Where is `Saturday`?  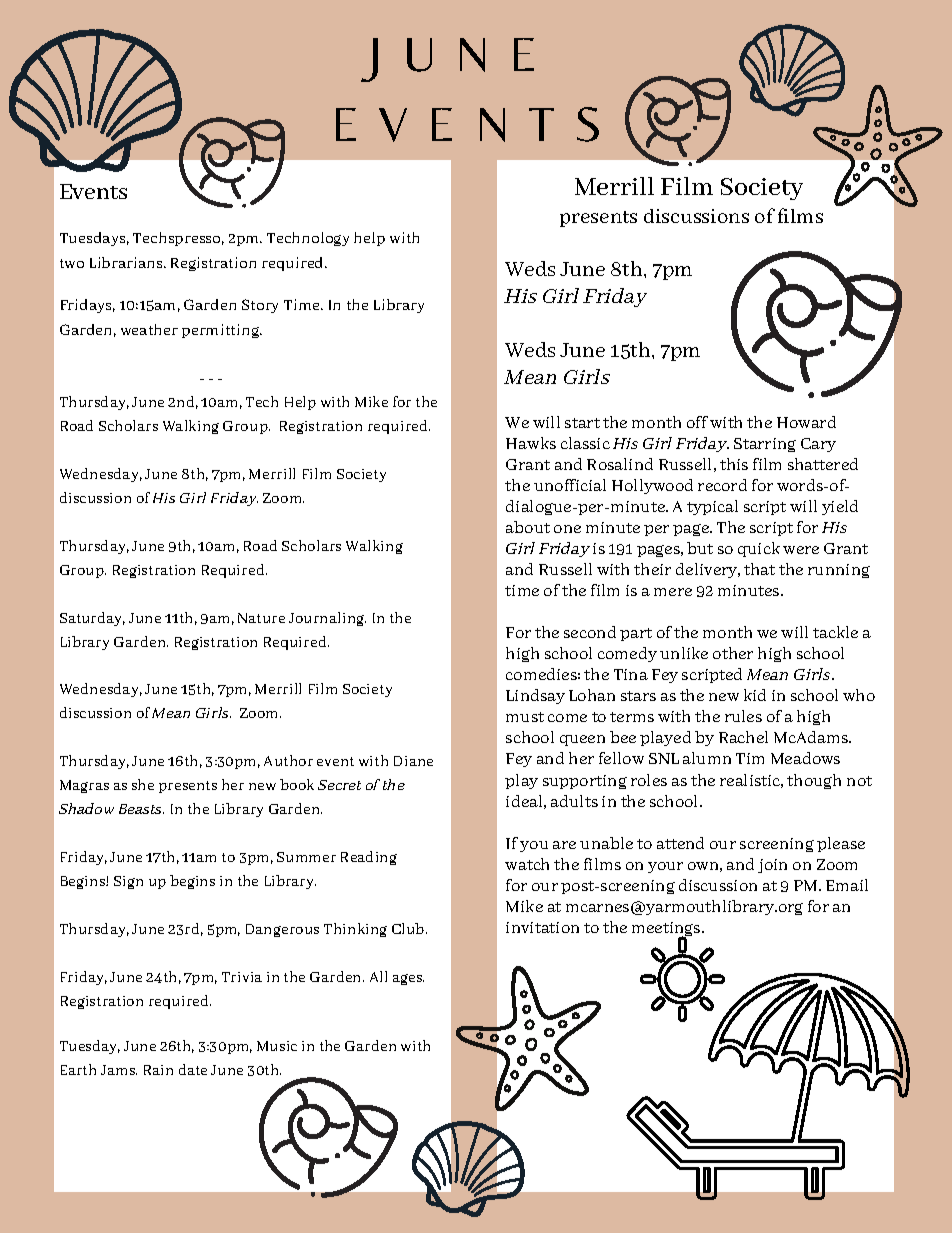
Saturday is located at coordinates (92, 619).
